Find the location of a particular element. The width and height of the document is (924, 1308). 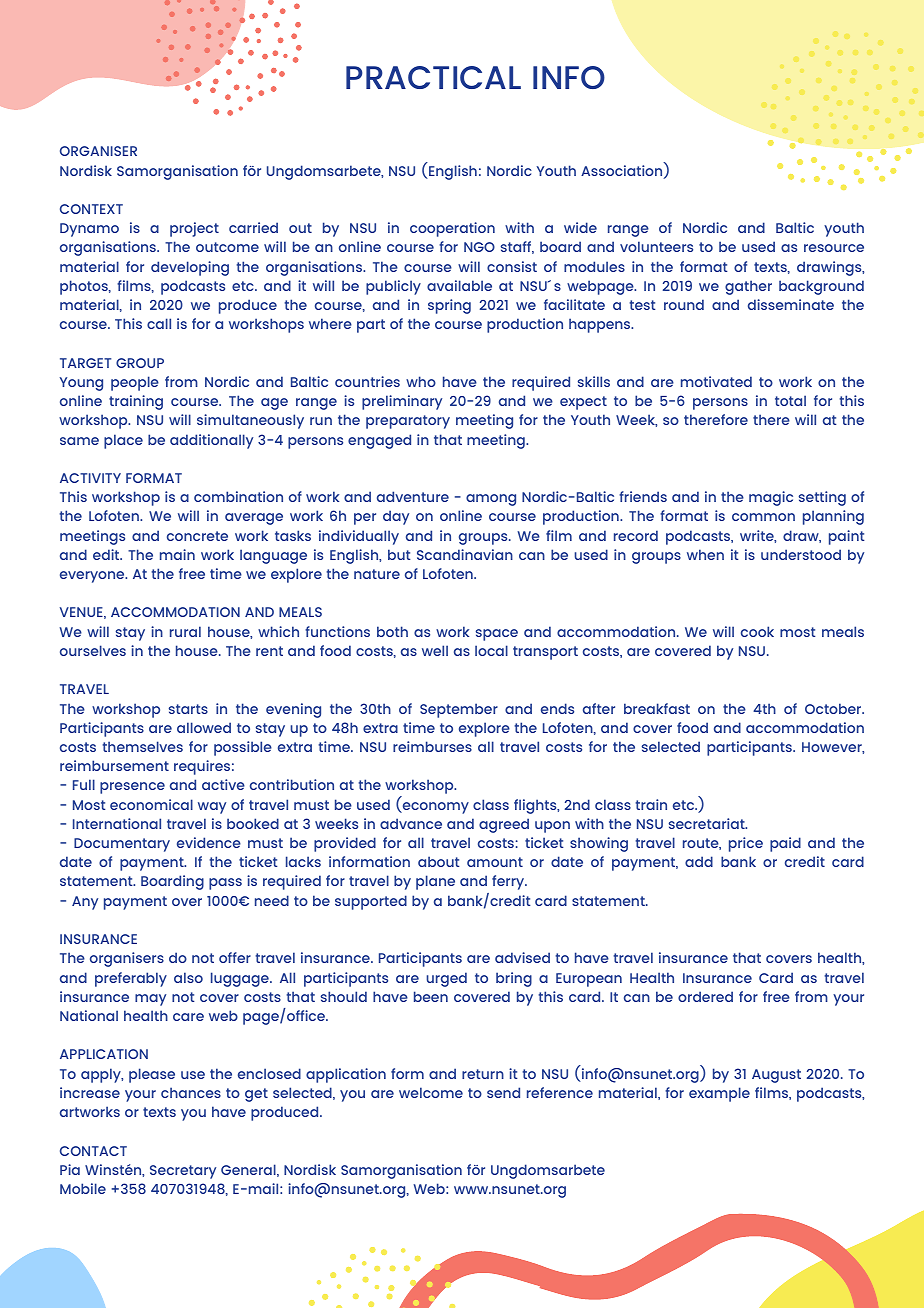

CONTEXT is located at coordinates (91, 209).
